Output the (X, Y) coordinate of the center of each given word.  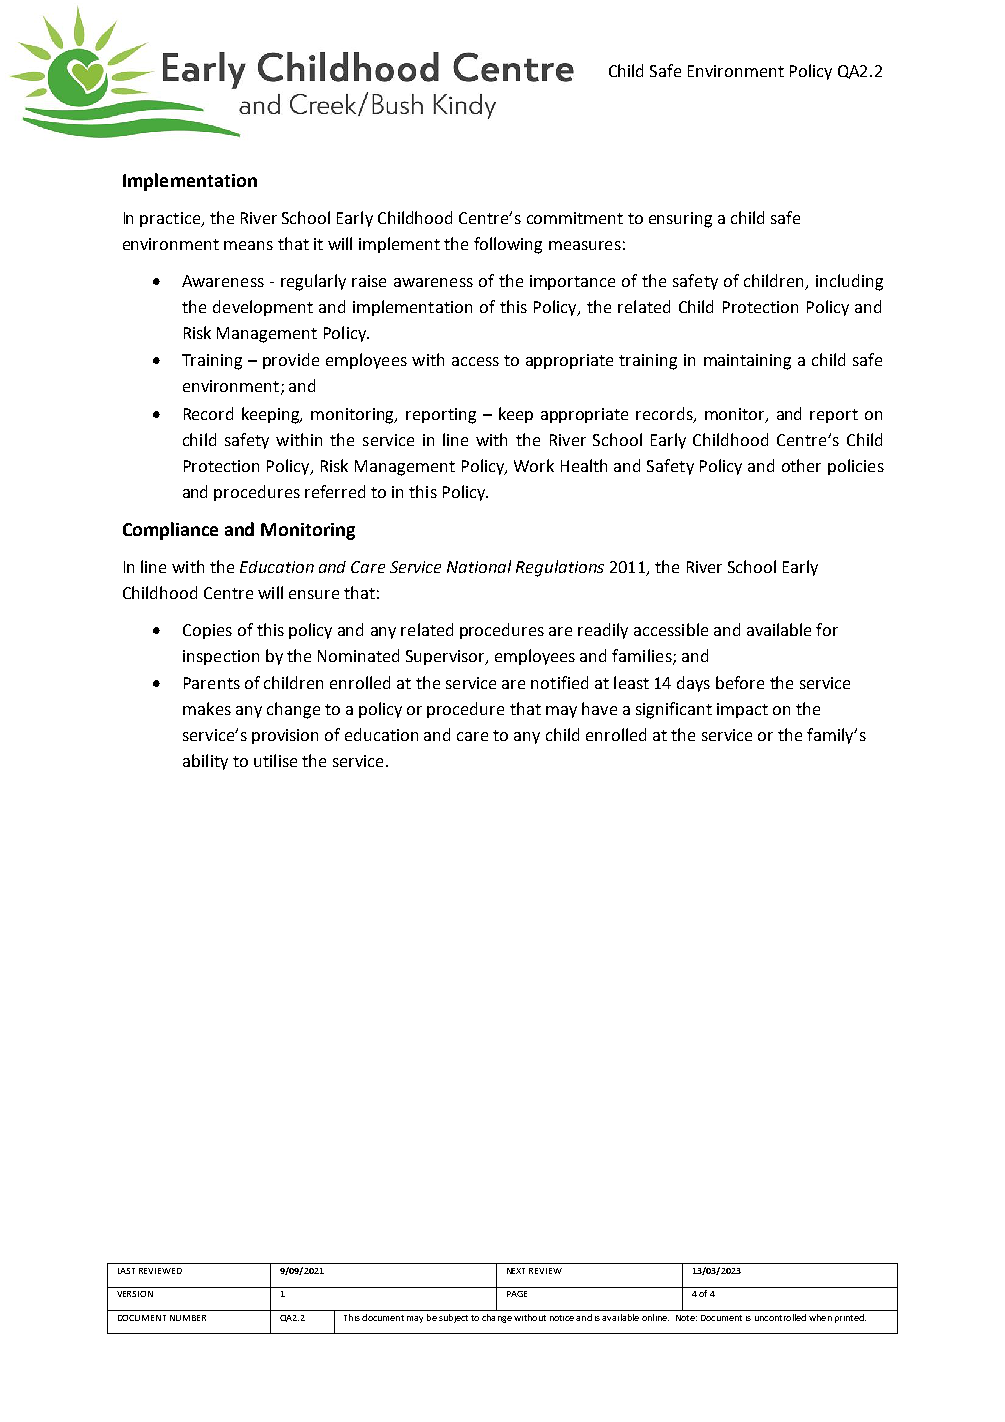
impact (742, 710)
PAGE (517, 1294)
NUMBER (188, 1318)
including (849, 282)
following (508, 245)
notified (559, 682)
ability (205, 762)
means (248, 245)
